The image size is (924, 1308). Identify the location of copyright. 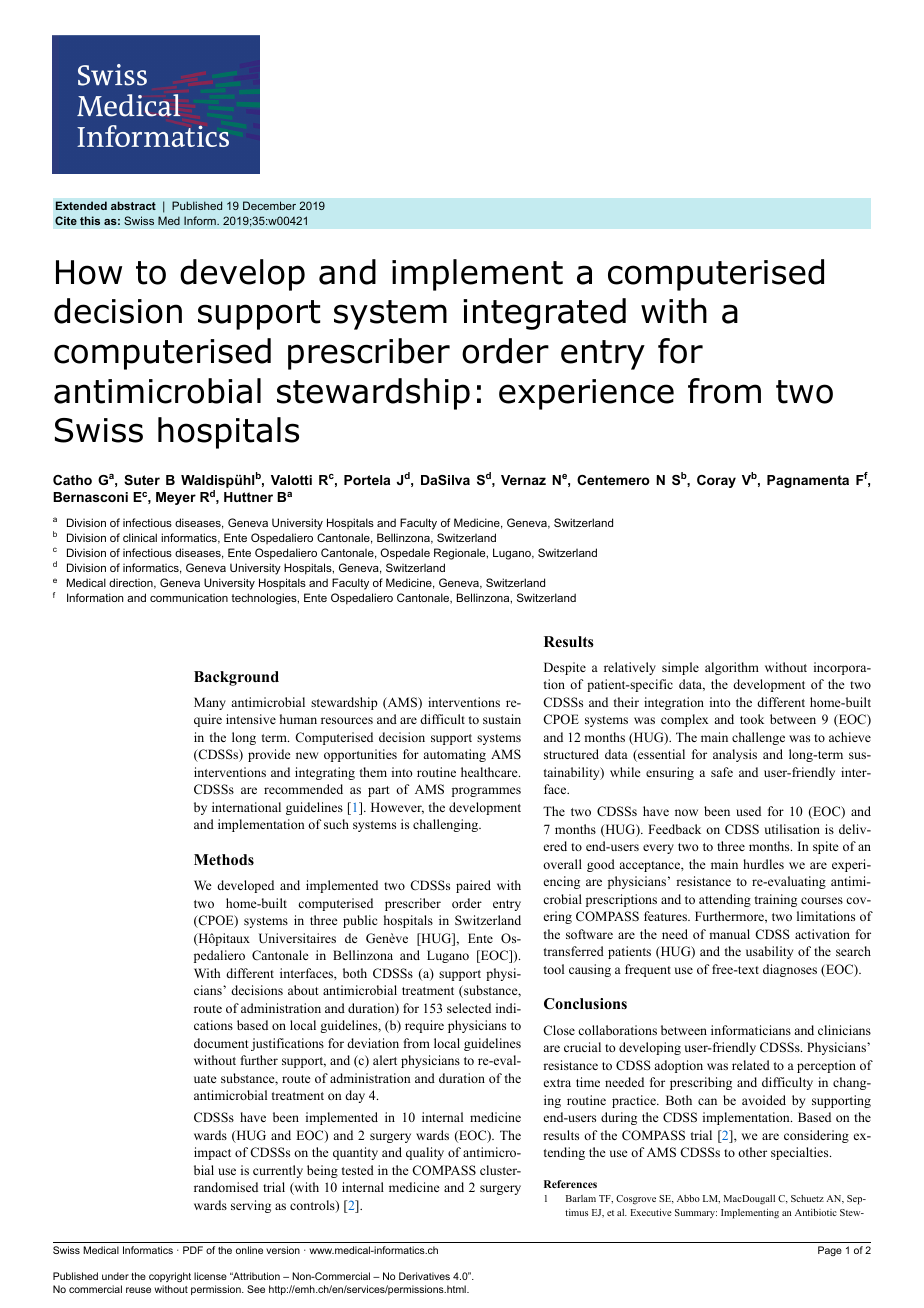
(170, 1277).
